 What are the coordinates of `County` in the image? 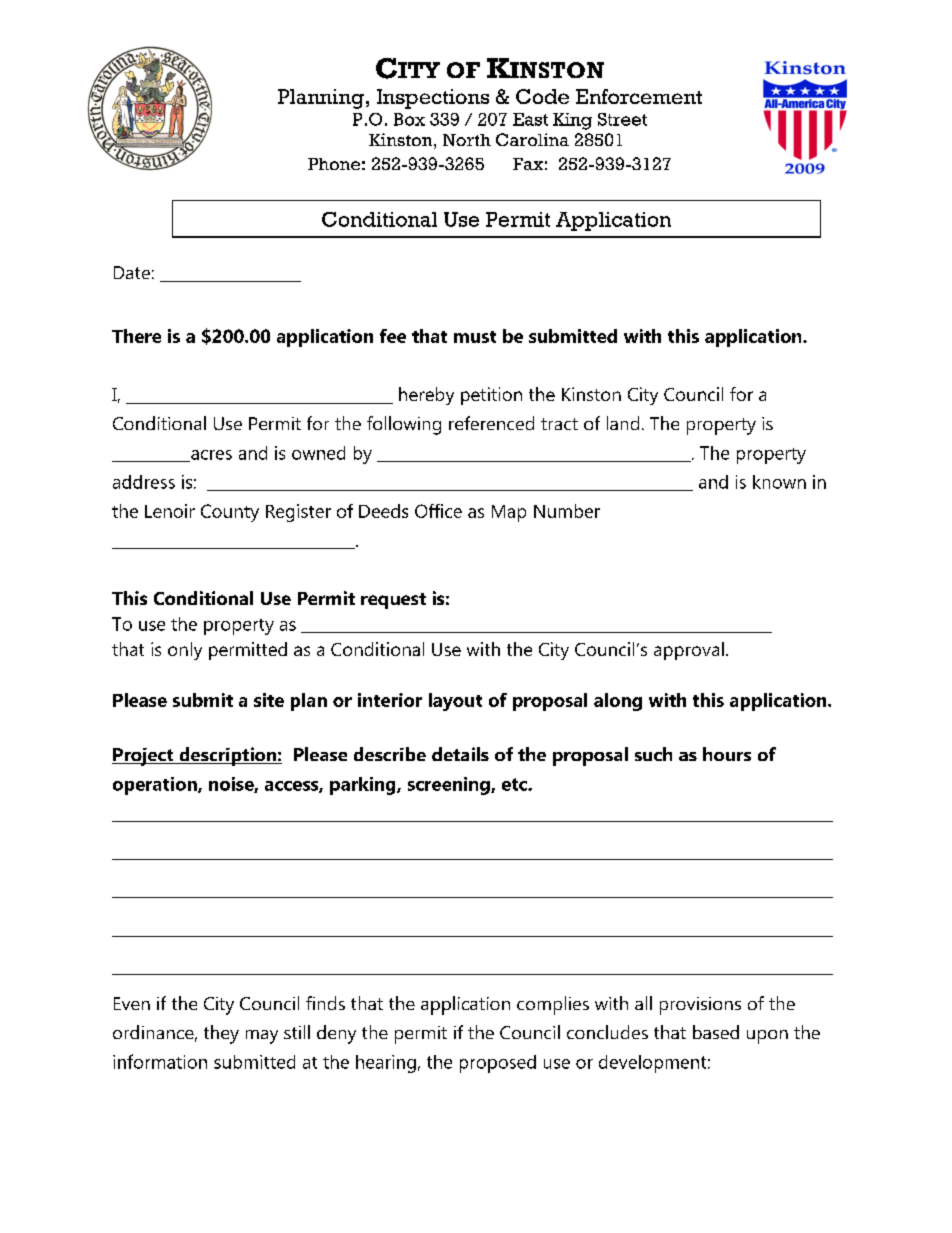 It's located at (230, 513).
